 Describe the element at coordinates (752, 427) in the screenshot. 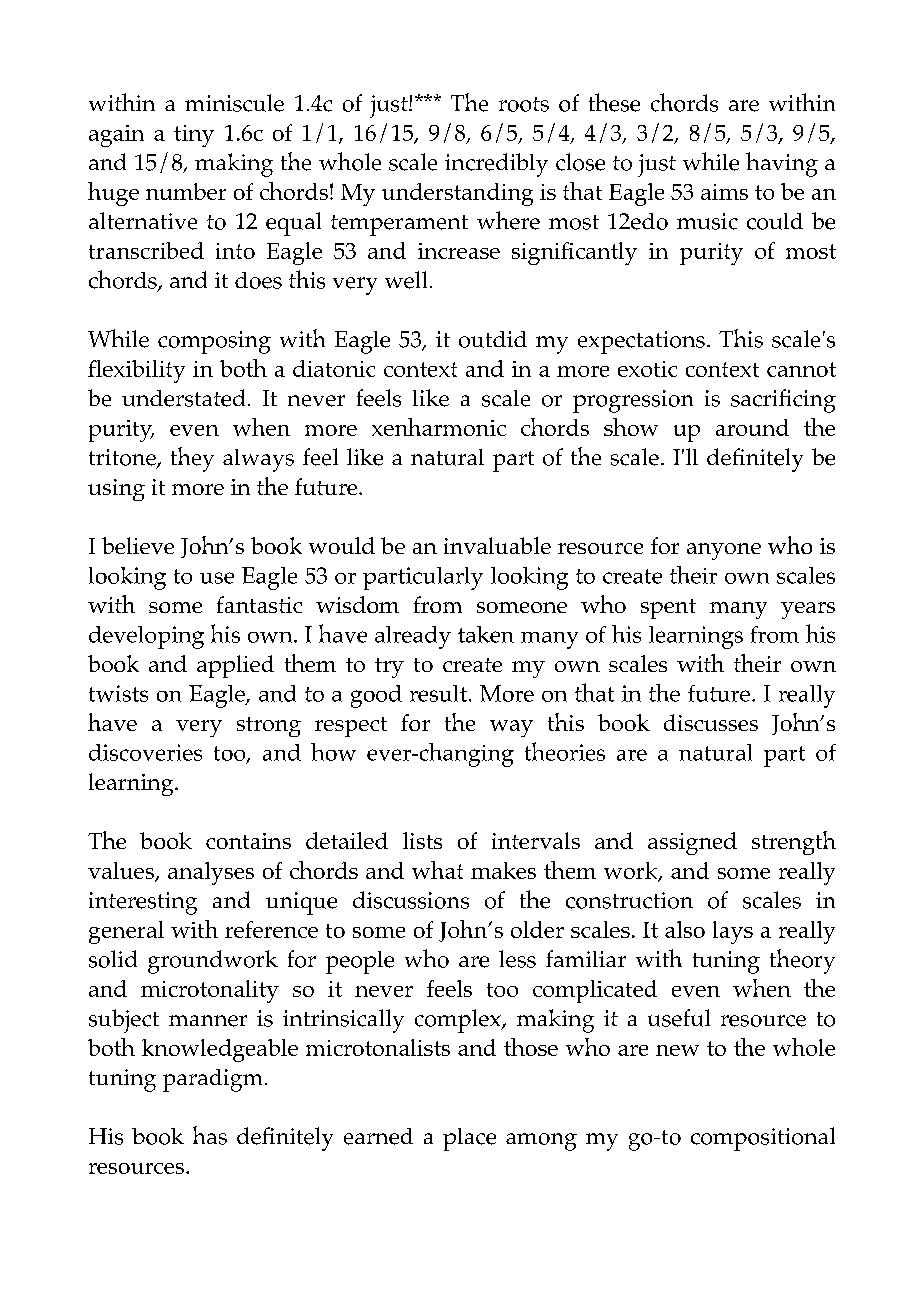

I see `around` at that location.
